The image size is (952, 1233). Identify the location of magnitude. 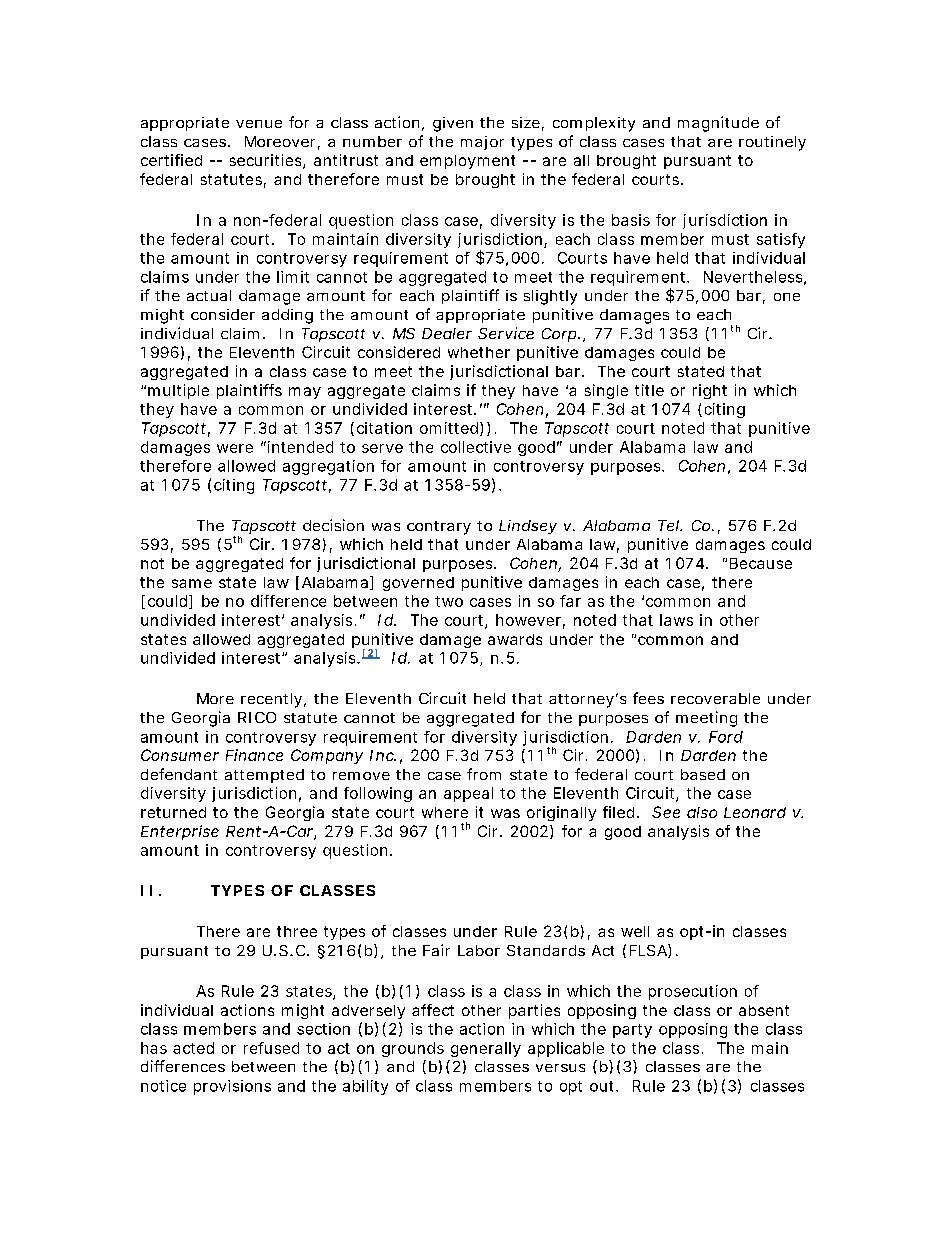
(718, 124).
